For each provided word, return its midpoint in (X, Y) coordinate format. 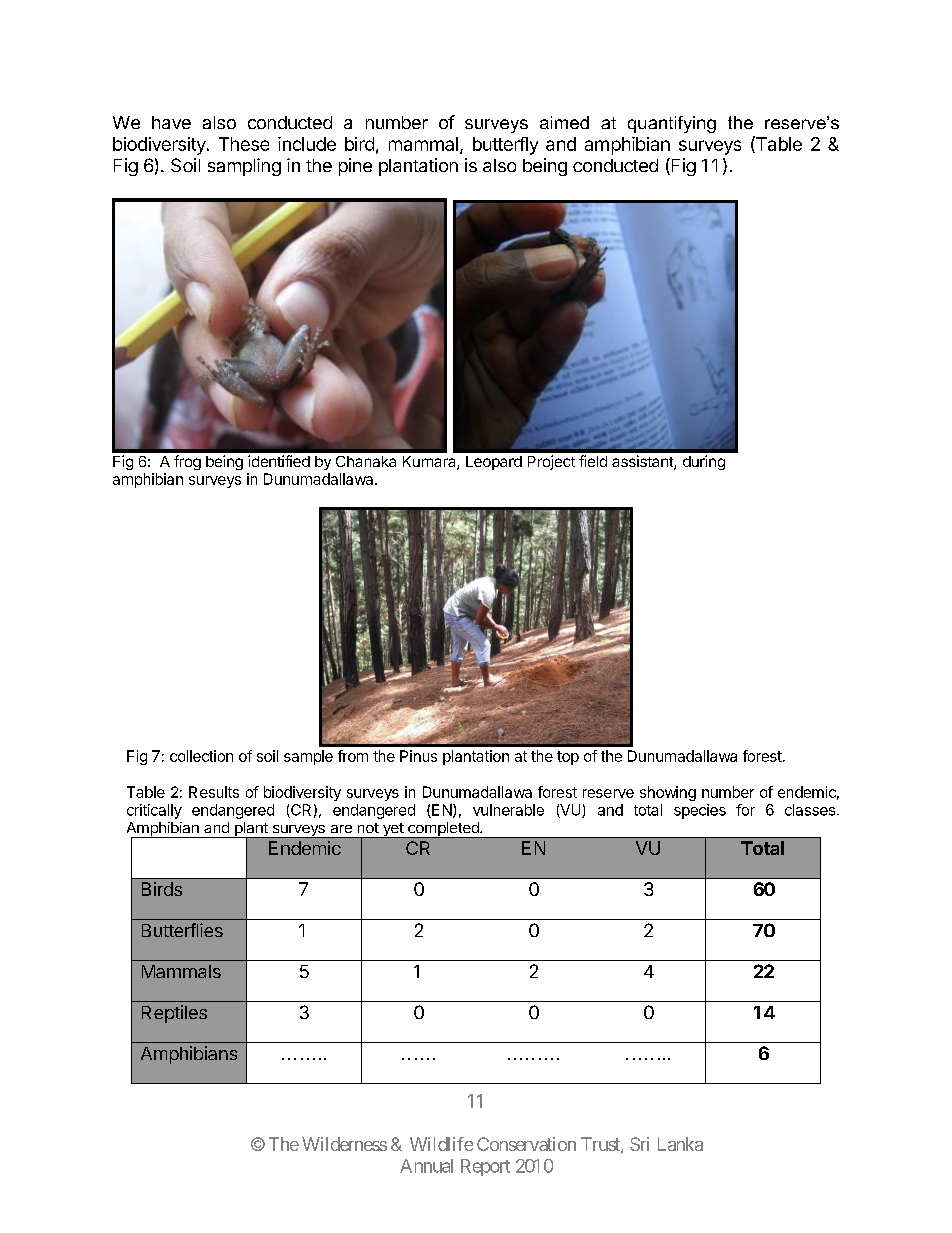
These (244, 144)
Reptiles (174, 1014)
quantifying (672, 124)
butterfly (505, 146)
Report (485, 1167)
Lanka (680, 1144)
